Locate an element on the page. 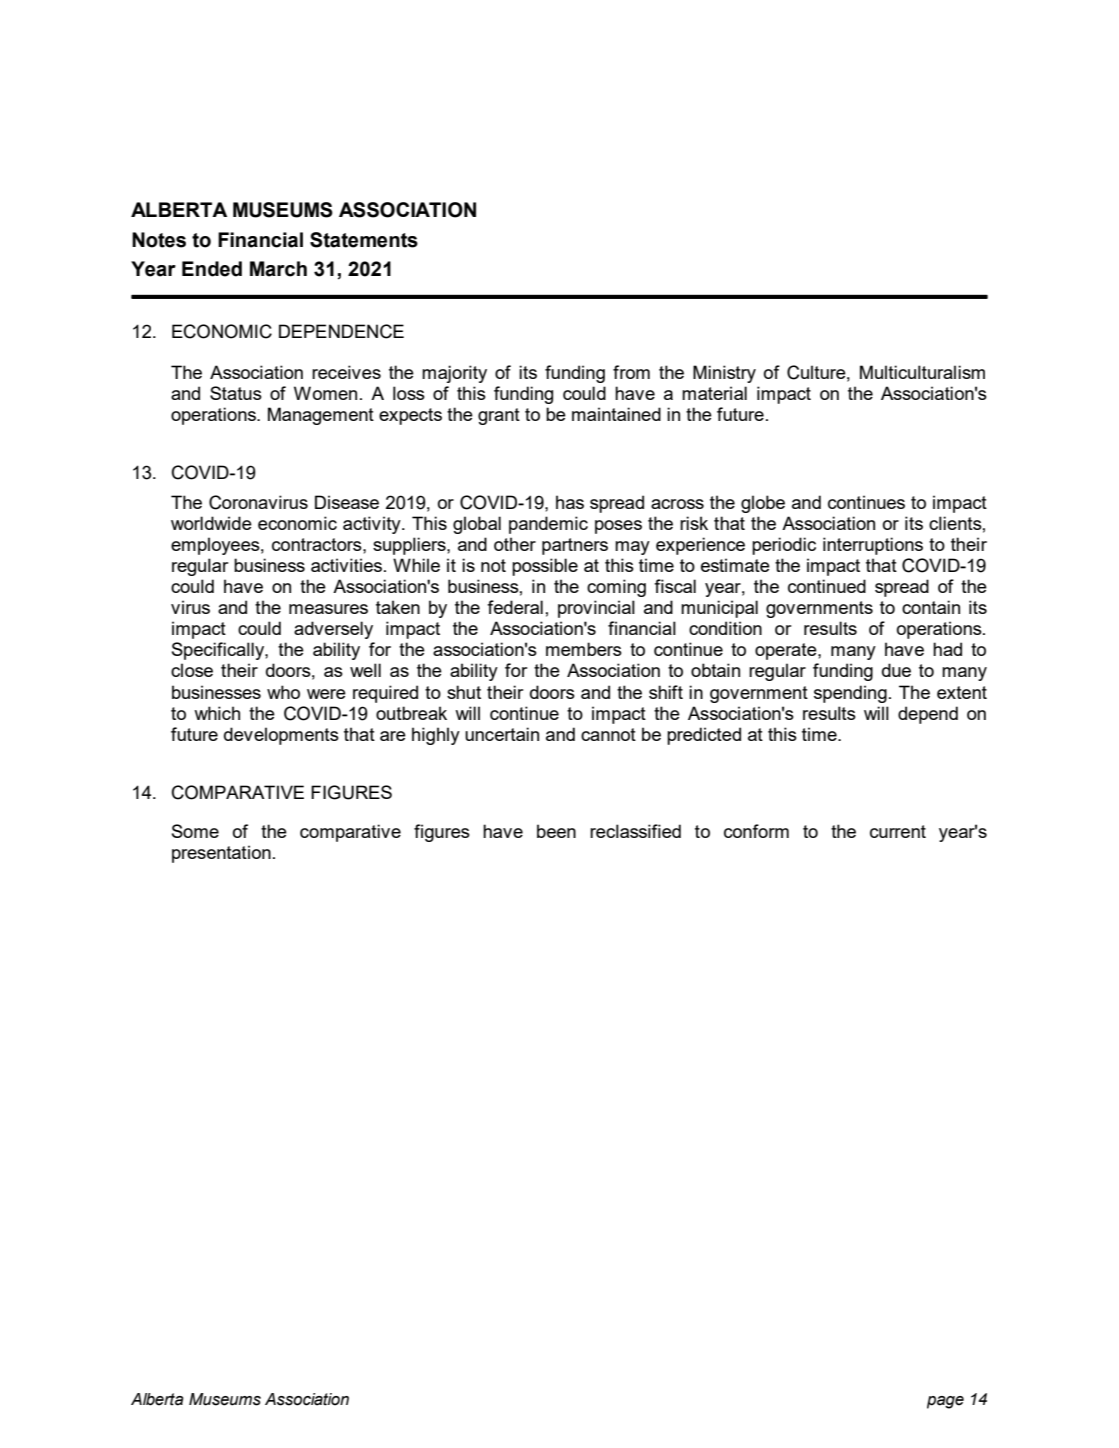  conform is located at coordinates (756, 831).
